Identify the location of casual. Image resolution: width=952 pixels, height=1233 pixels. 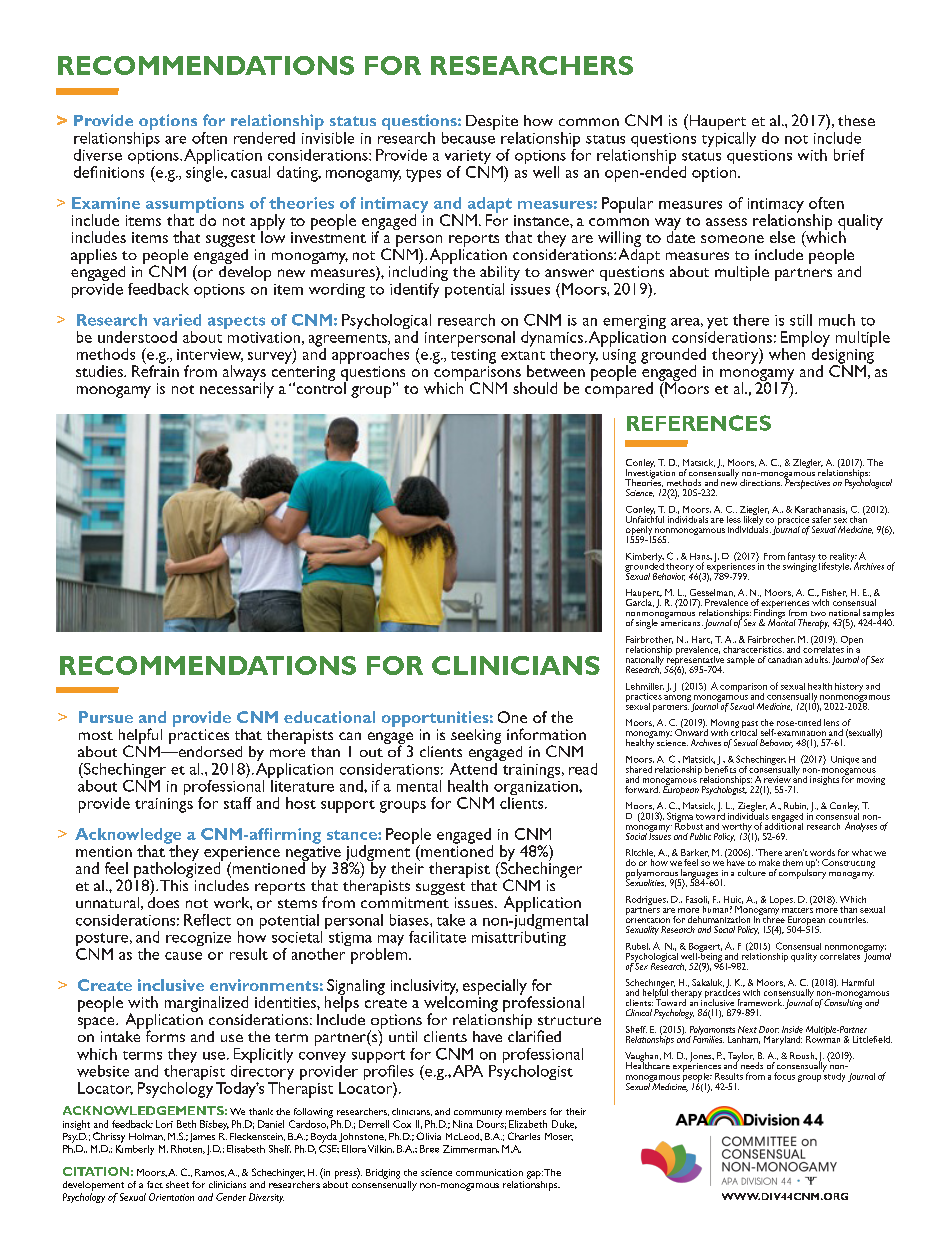
(250, 172).
